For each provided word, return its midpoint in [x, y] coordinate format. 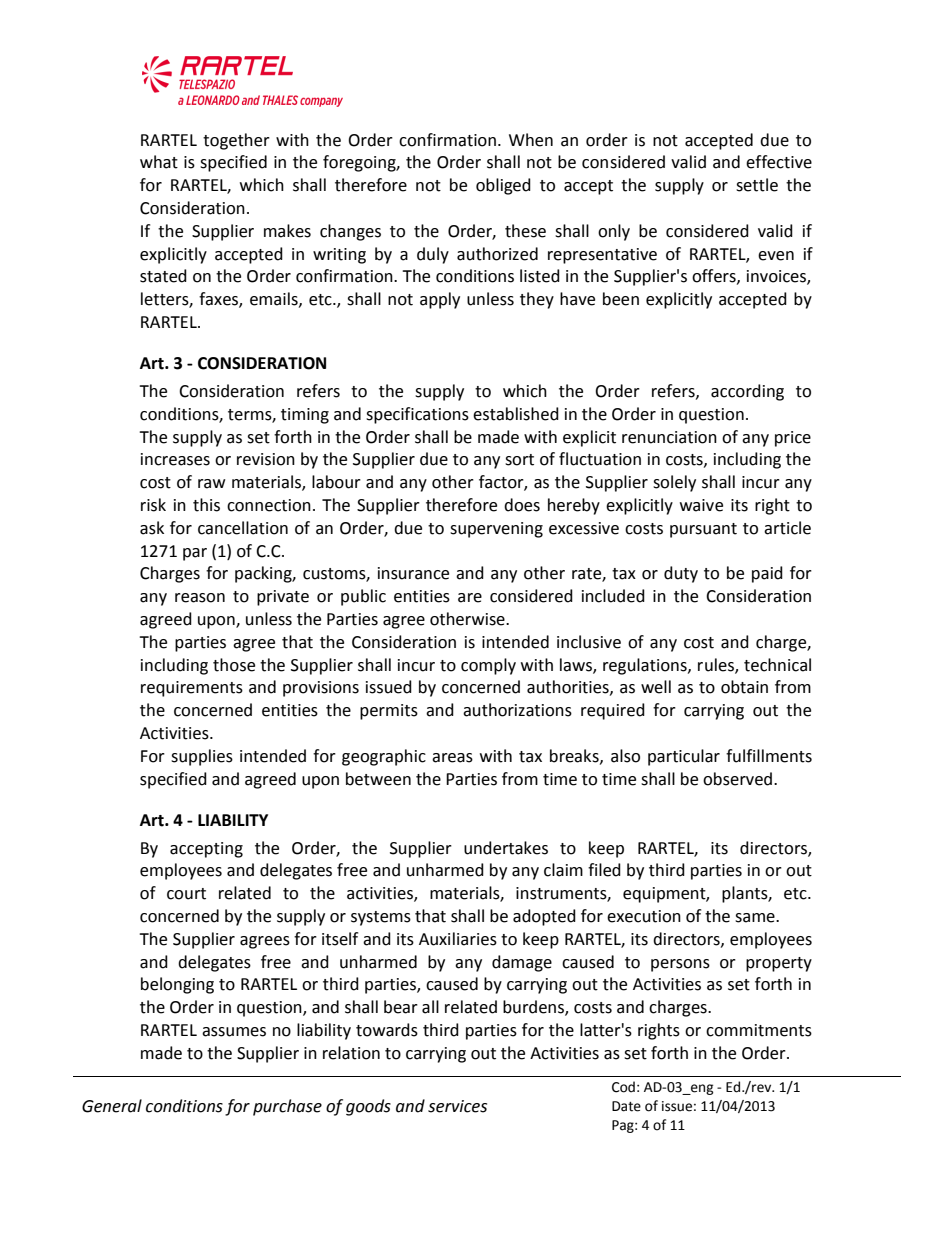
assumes [234, 1032]
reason [200, 598]
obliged [503, 186]
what [159, 162]
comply [488, 666]
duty [681, 574]
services [457, 1106]
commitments [759, 1030]
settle [757, 185]
